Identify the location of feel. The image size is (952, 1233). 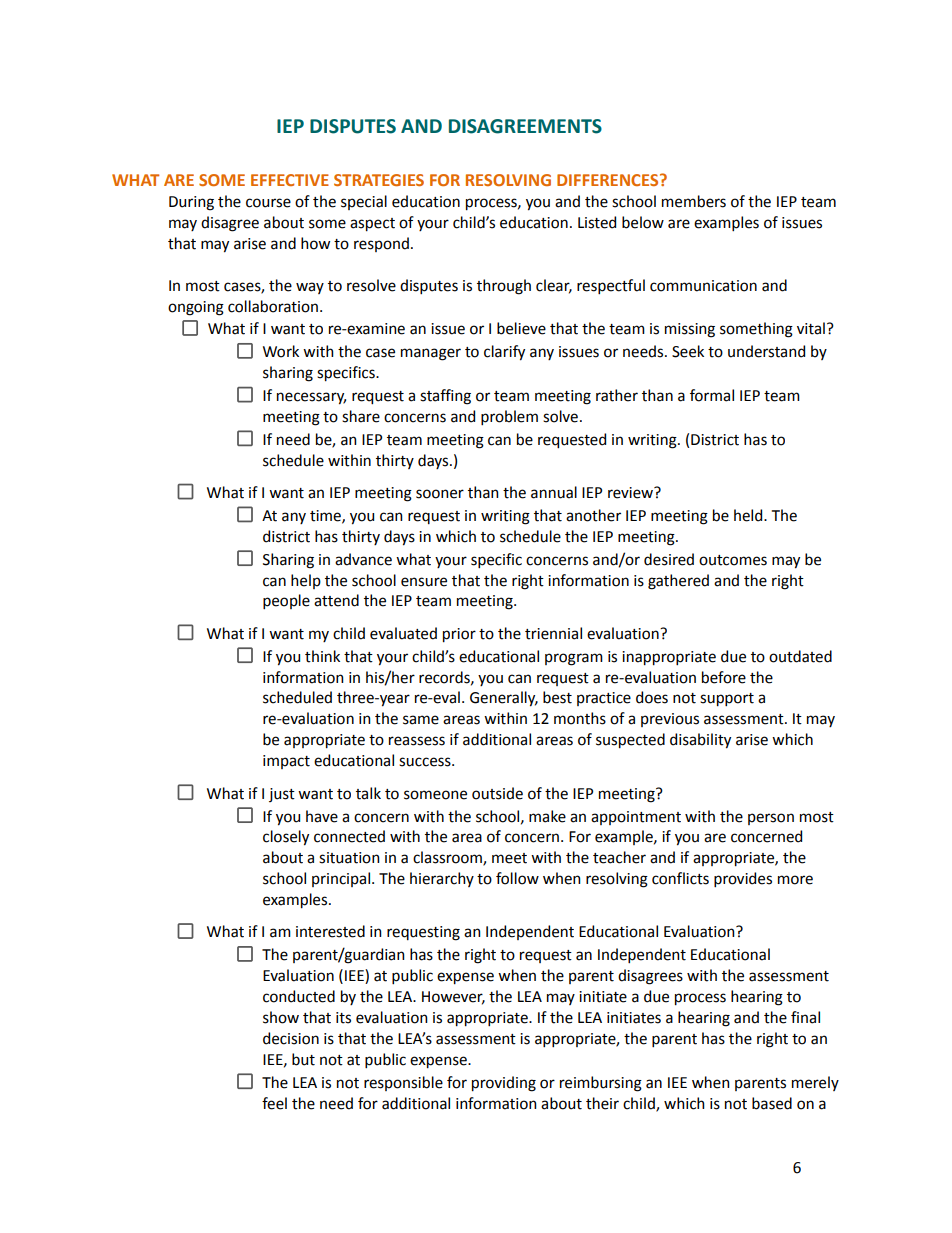
(274, 1103).
